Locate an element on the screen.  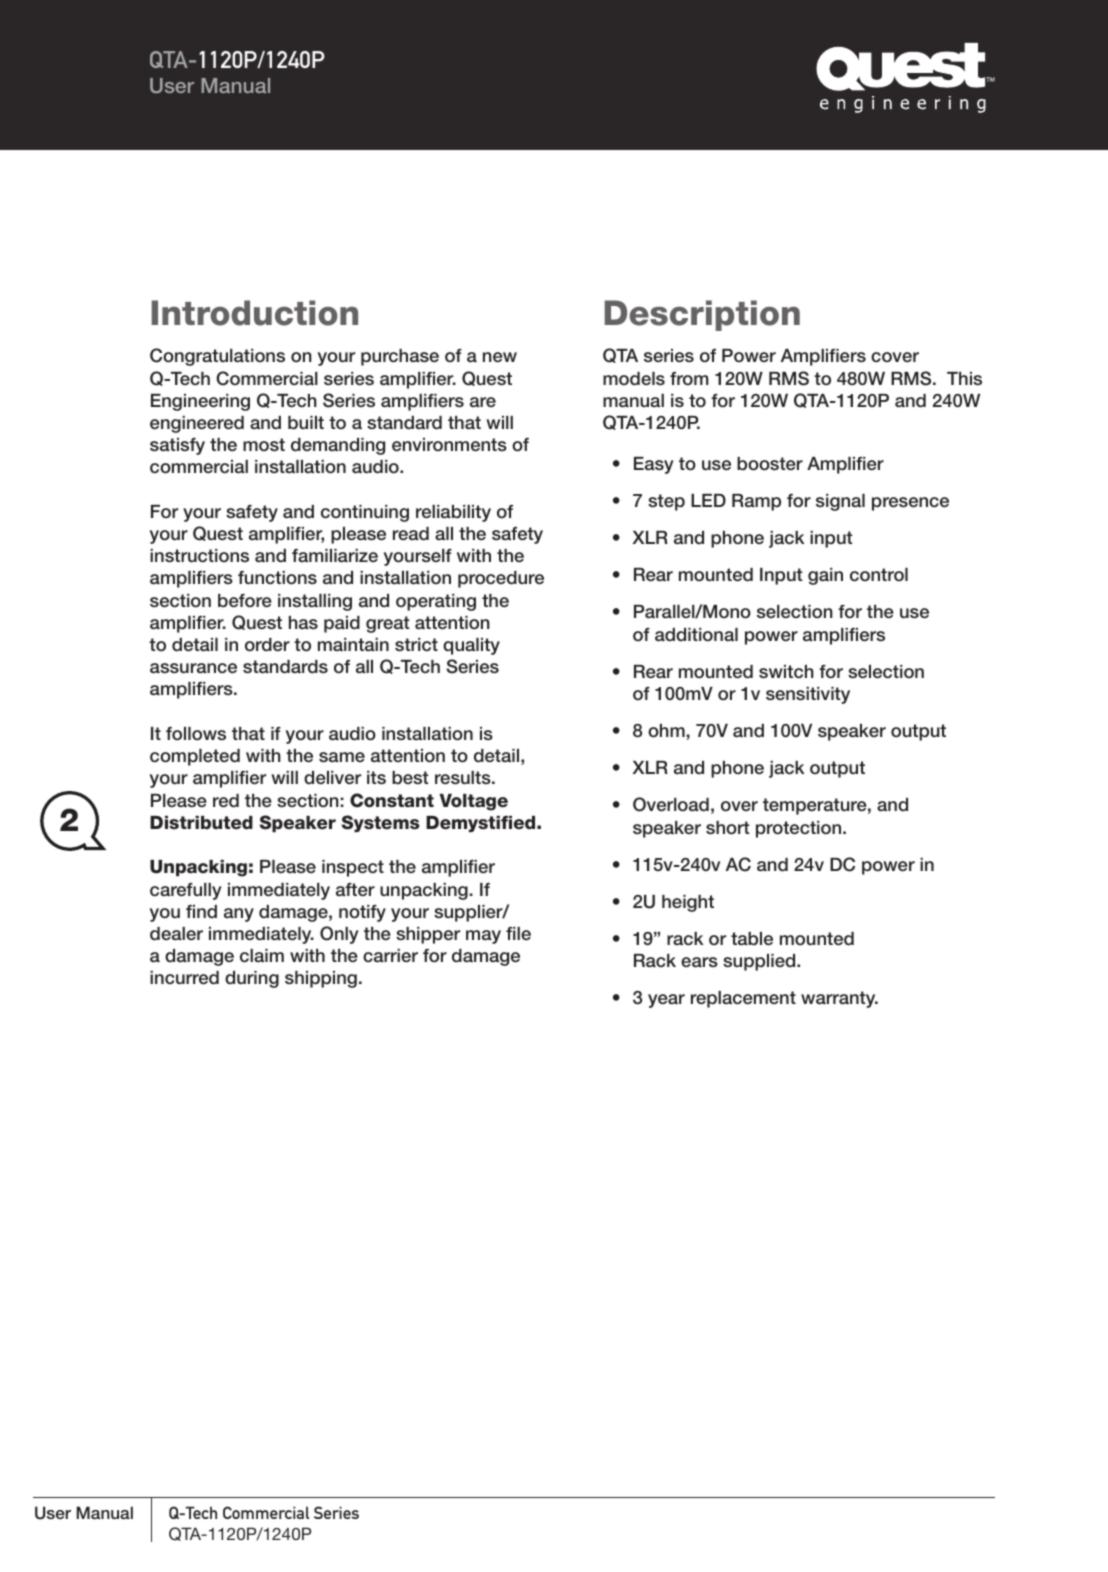
Distributed is located at coordinates (201, 823).
